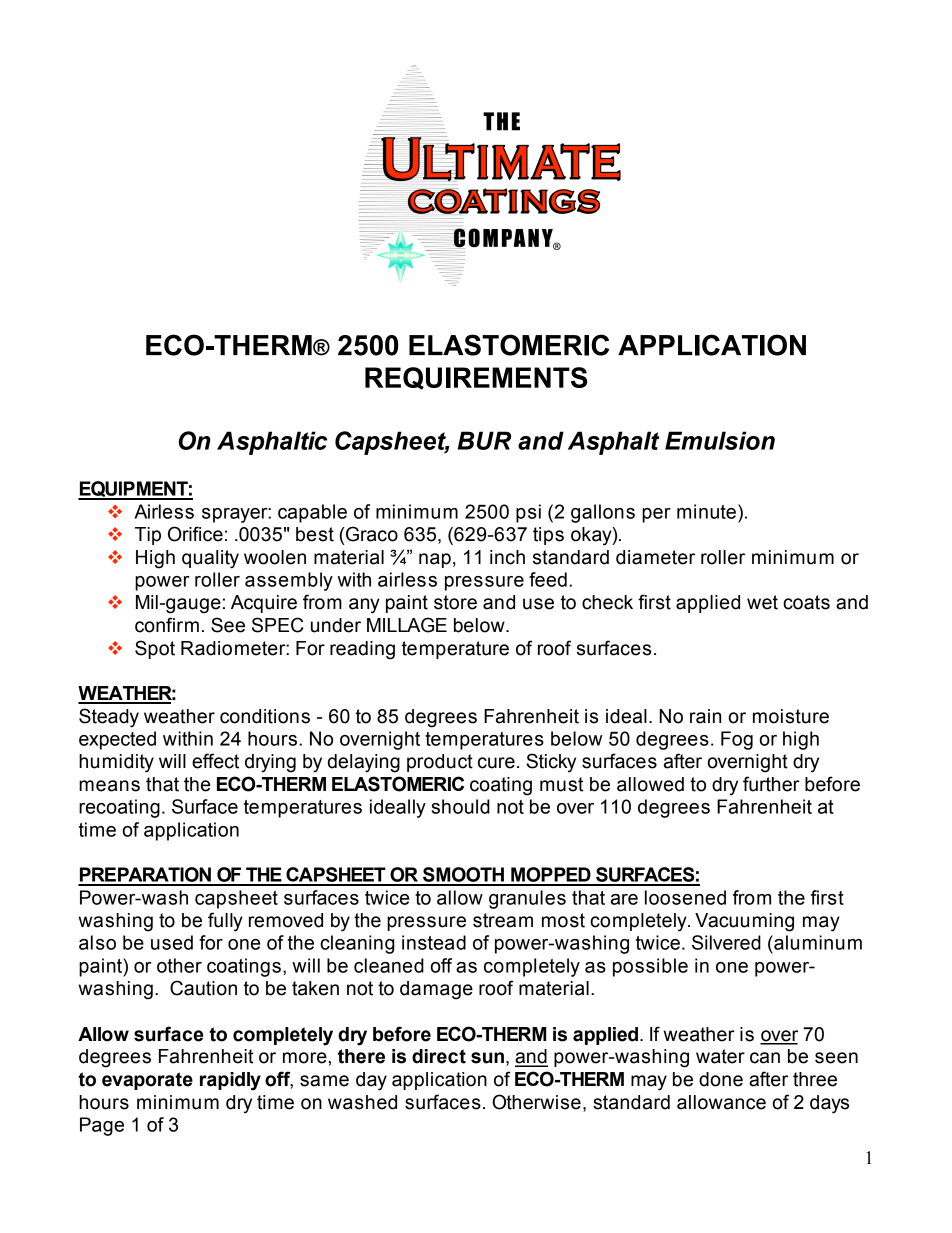 The image size is (952, 1233). Describe the element at coordinates (527, 899) in the page. I see `granules` at that location.
